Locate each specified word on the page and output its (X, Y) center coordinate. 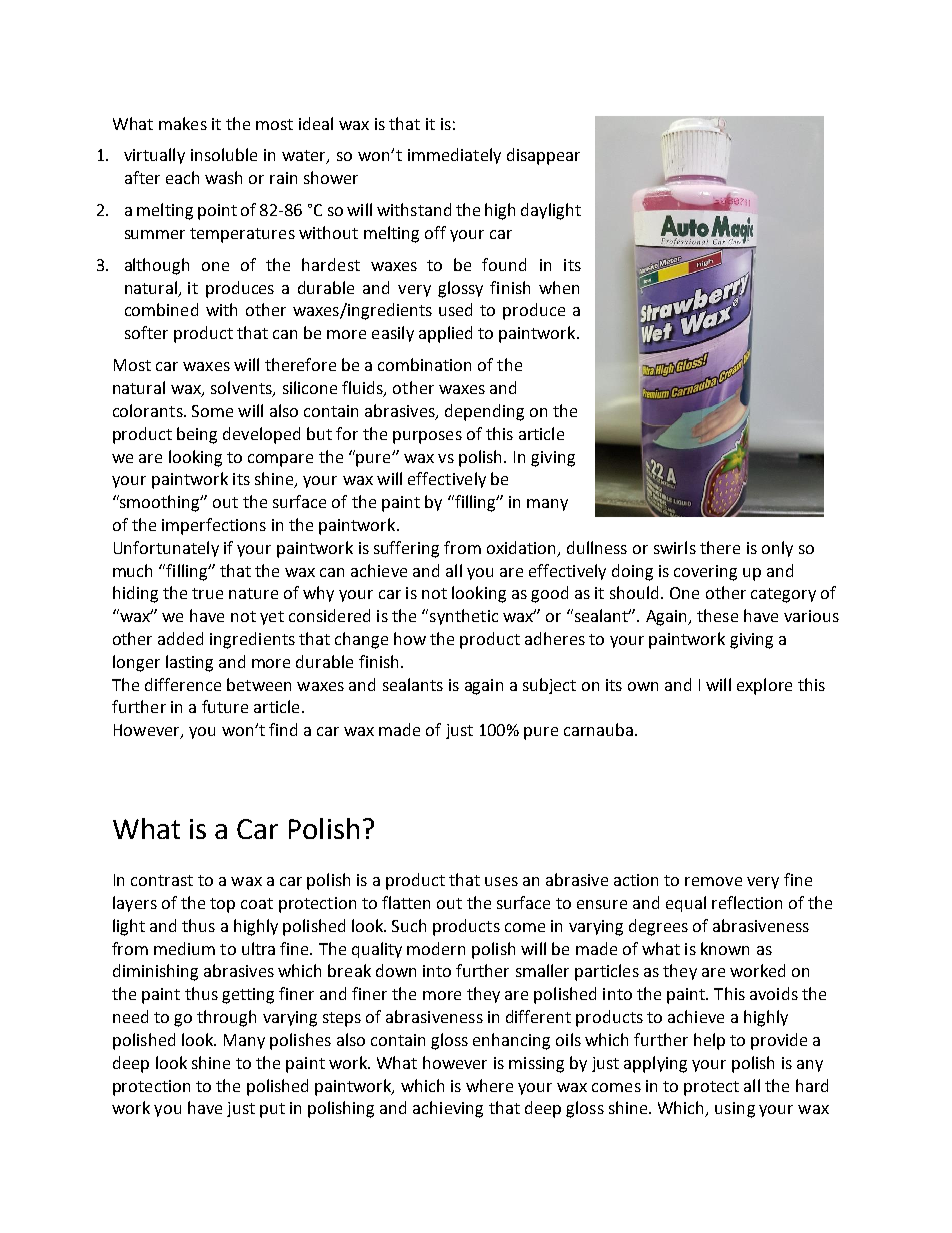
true (207, 593)
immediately (454, 156)
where (489, 1085)
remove (713, 881)
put (272, 1110)
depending (484, 412)
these (717, 615)
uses (501, 881)
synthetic (464, 617)
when (559, 287)
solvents (242, 389)
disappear (543, 156)
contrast (162, 880)
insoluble (224, 154)
